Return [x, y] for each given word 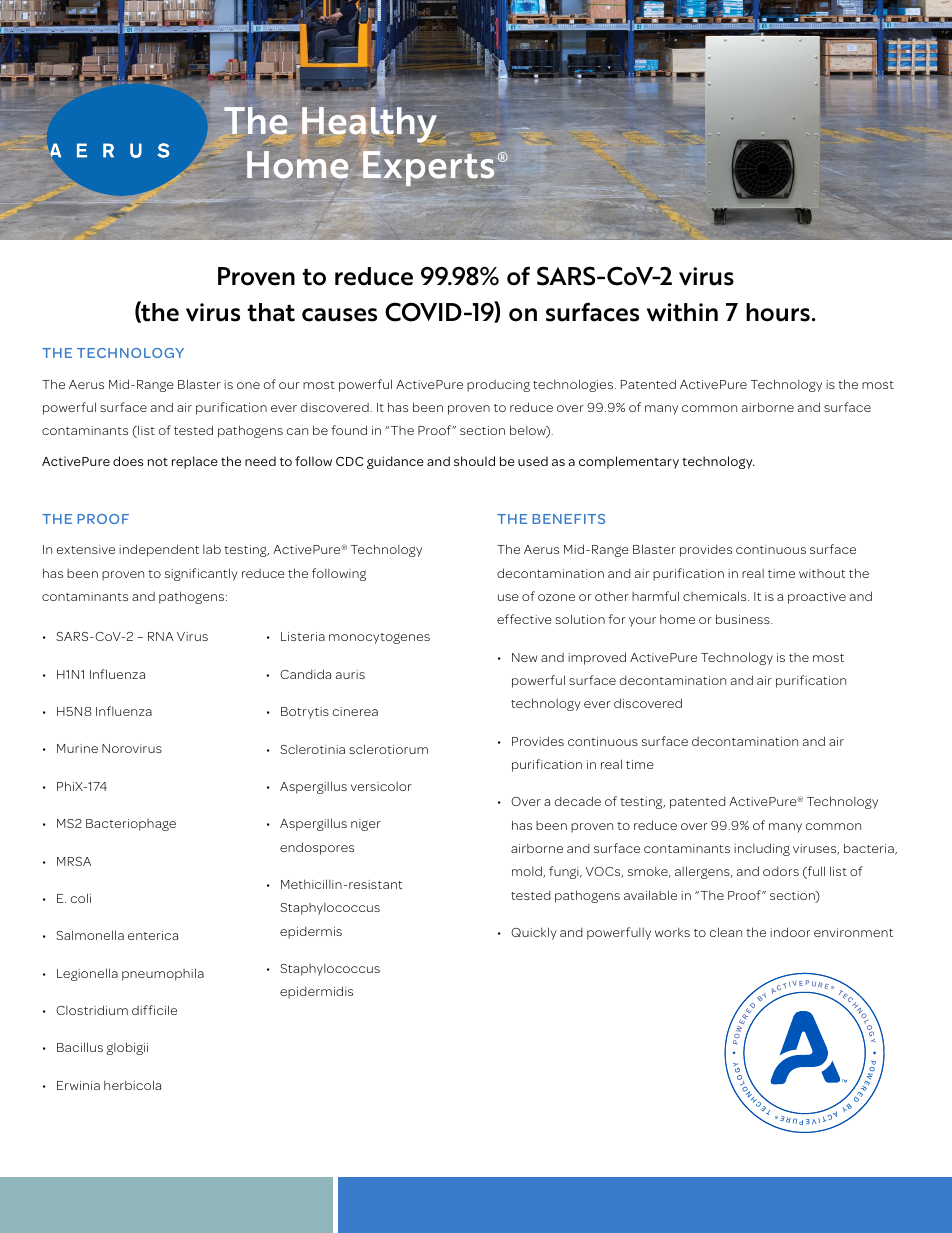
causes [339, 315]
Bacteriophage [131, 825]
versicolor [381, 786]
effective [524, 619]
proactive [817, 598]
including [762, 849]
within [682, 312]
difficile [154, 1010]
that [271, 312]
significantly [201, 574]
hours [778, 312]
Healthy [370, 125]
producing [498, 386]
